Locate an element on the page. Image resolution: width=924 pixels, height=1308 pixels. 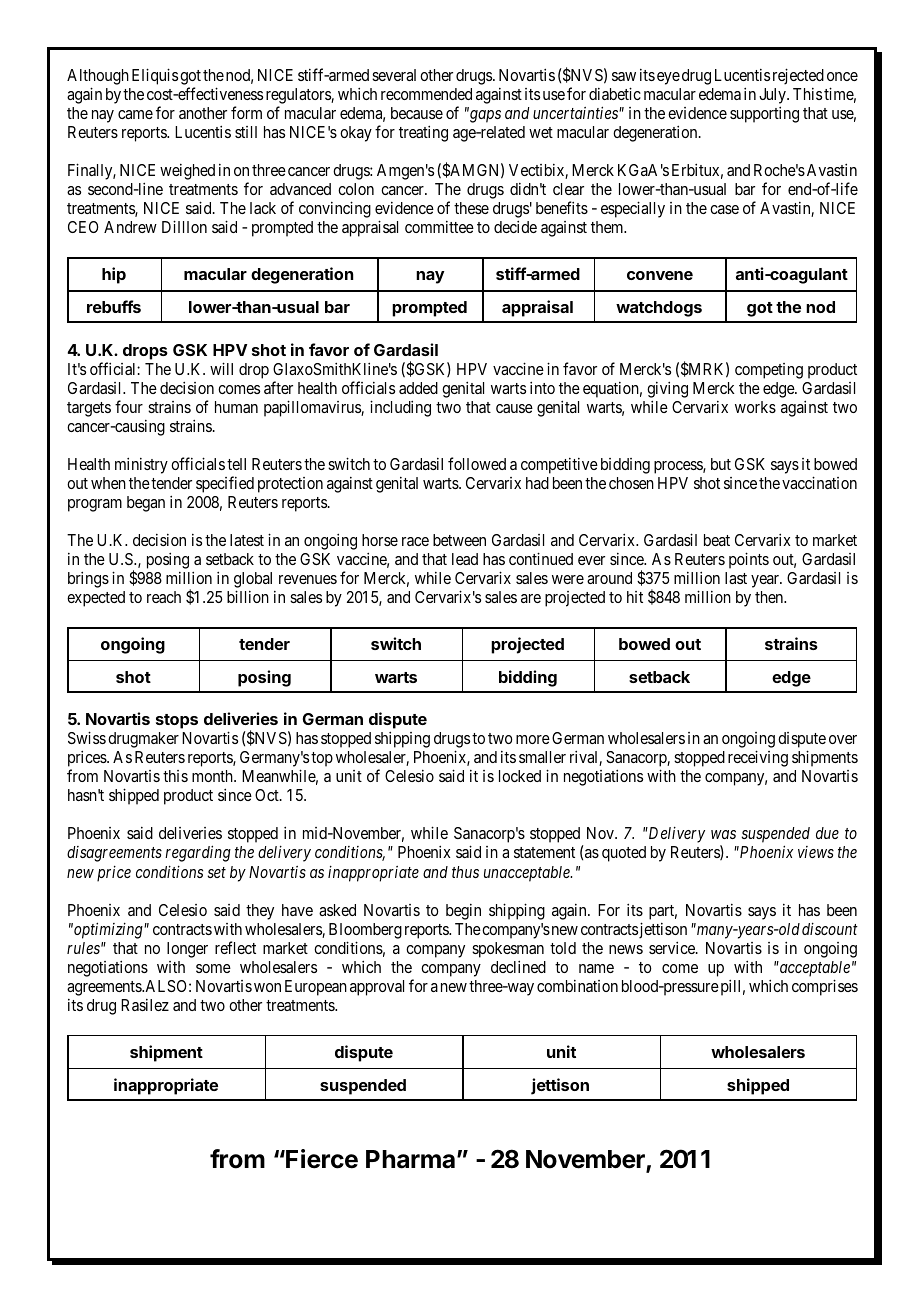
competing is located at coordinates (769, 371).
